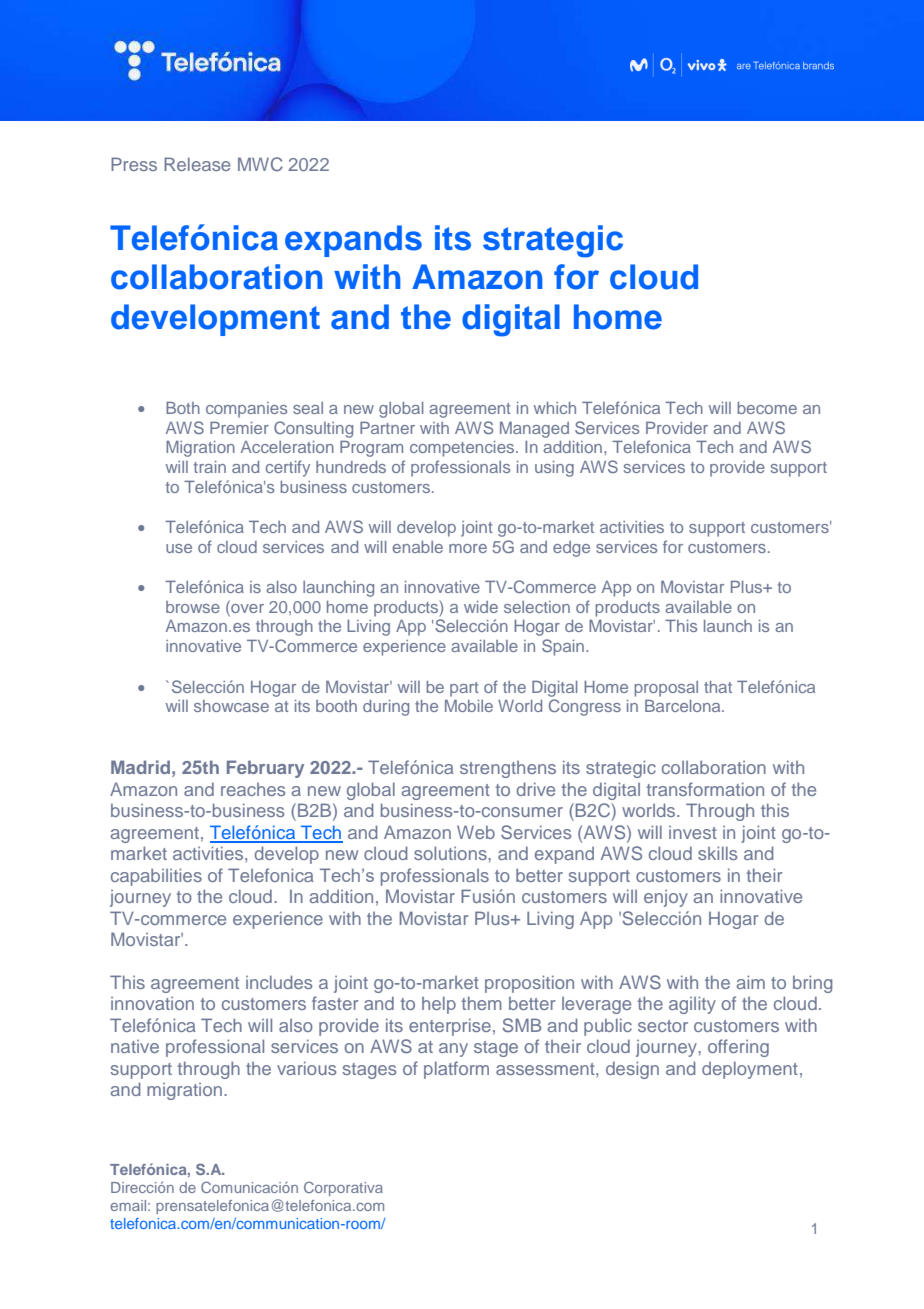 This screenshot has width=924, height=1309. What do you see at coordinates (135, 1046) in the screenshot?
I see `native` at bounding box center [135, 1046].
